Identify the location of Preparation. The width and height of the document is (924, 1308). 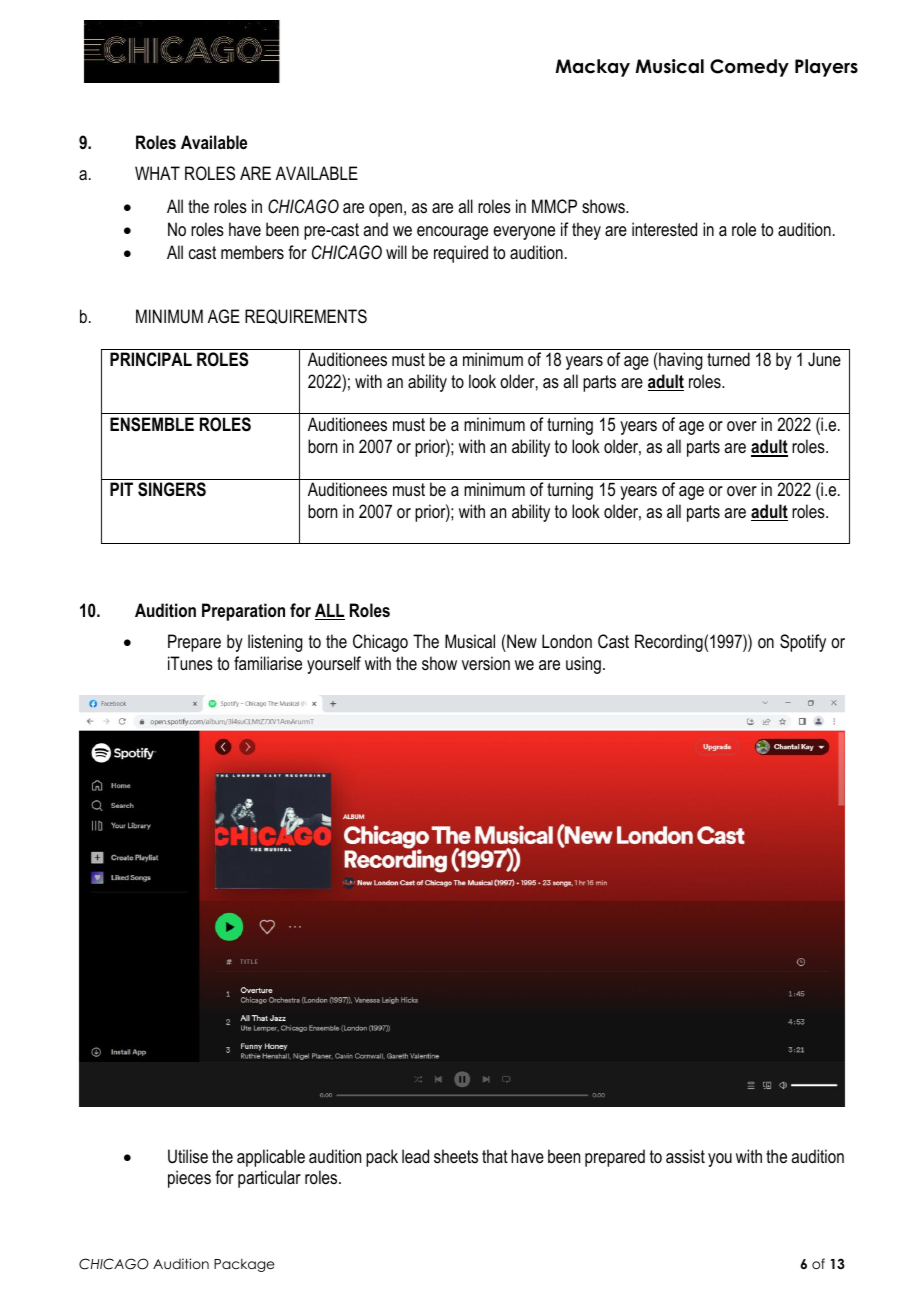
(243, 612).
